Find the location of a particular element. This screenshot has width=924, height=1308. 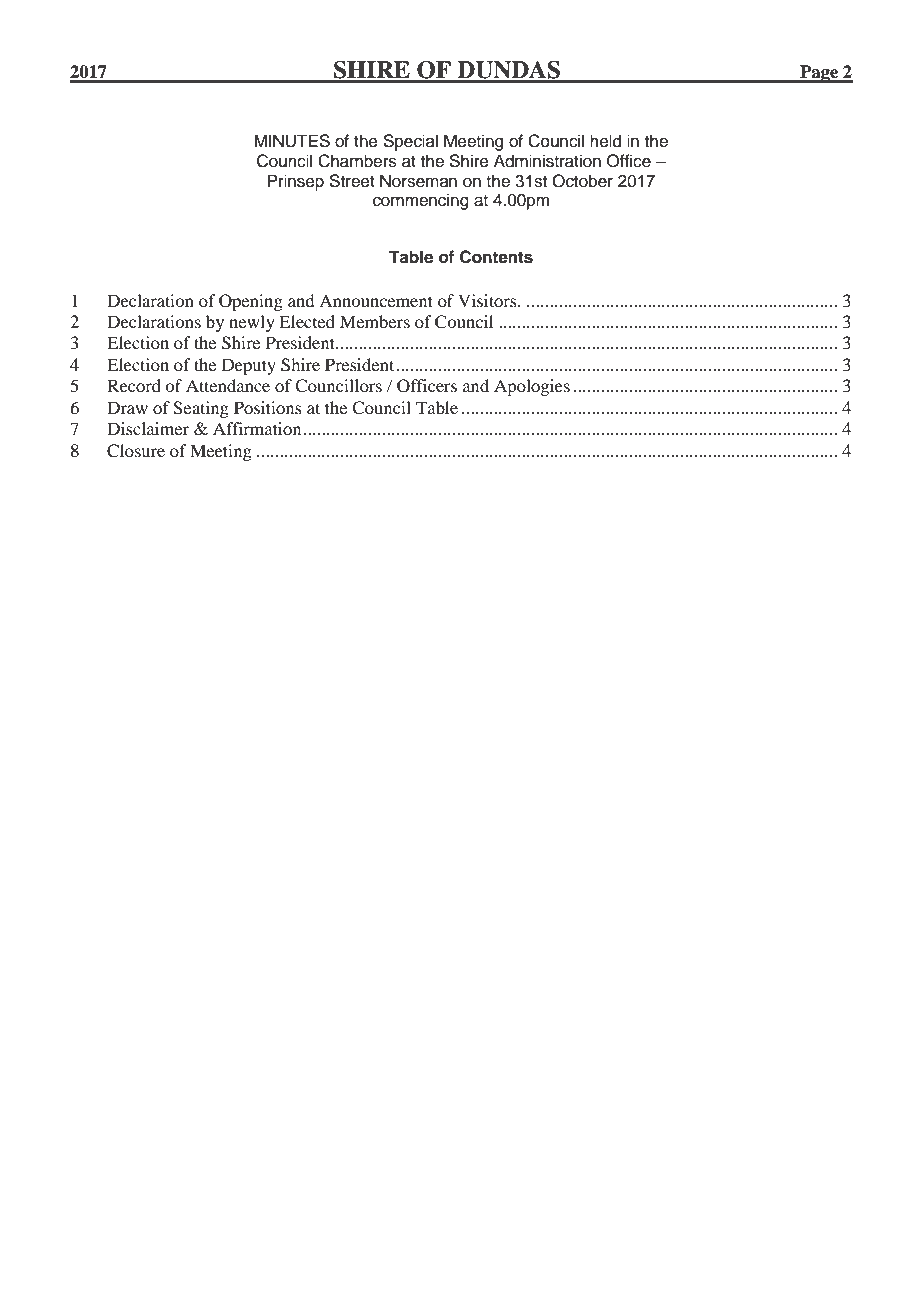

Opening is located at coordinates (251, 302).
